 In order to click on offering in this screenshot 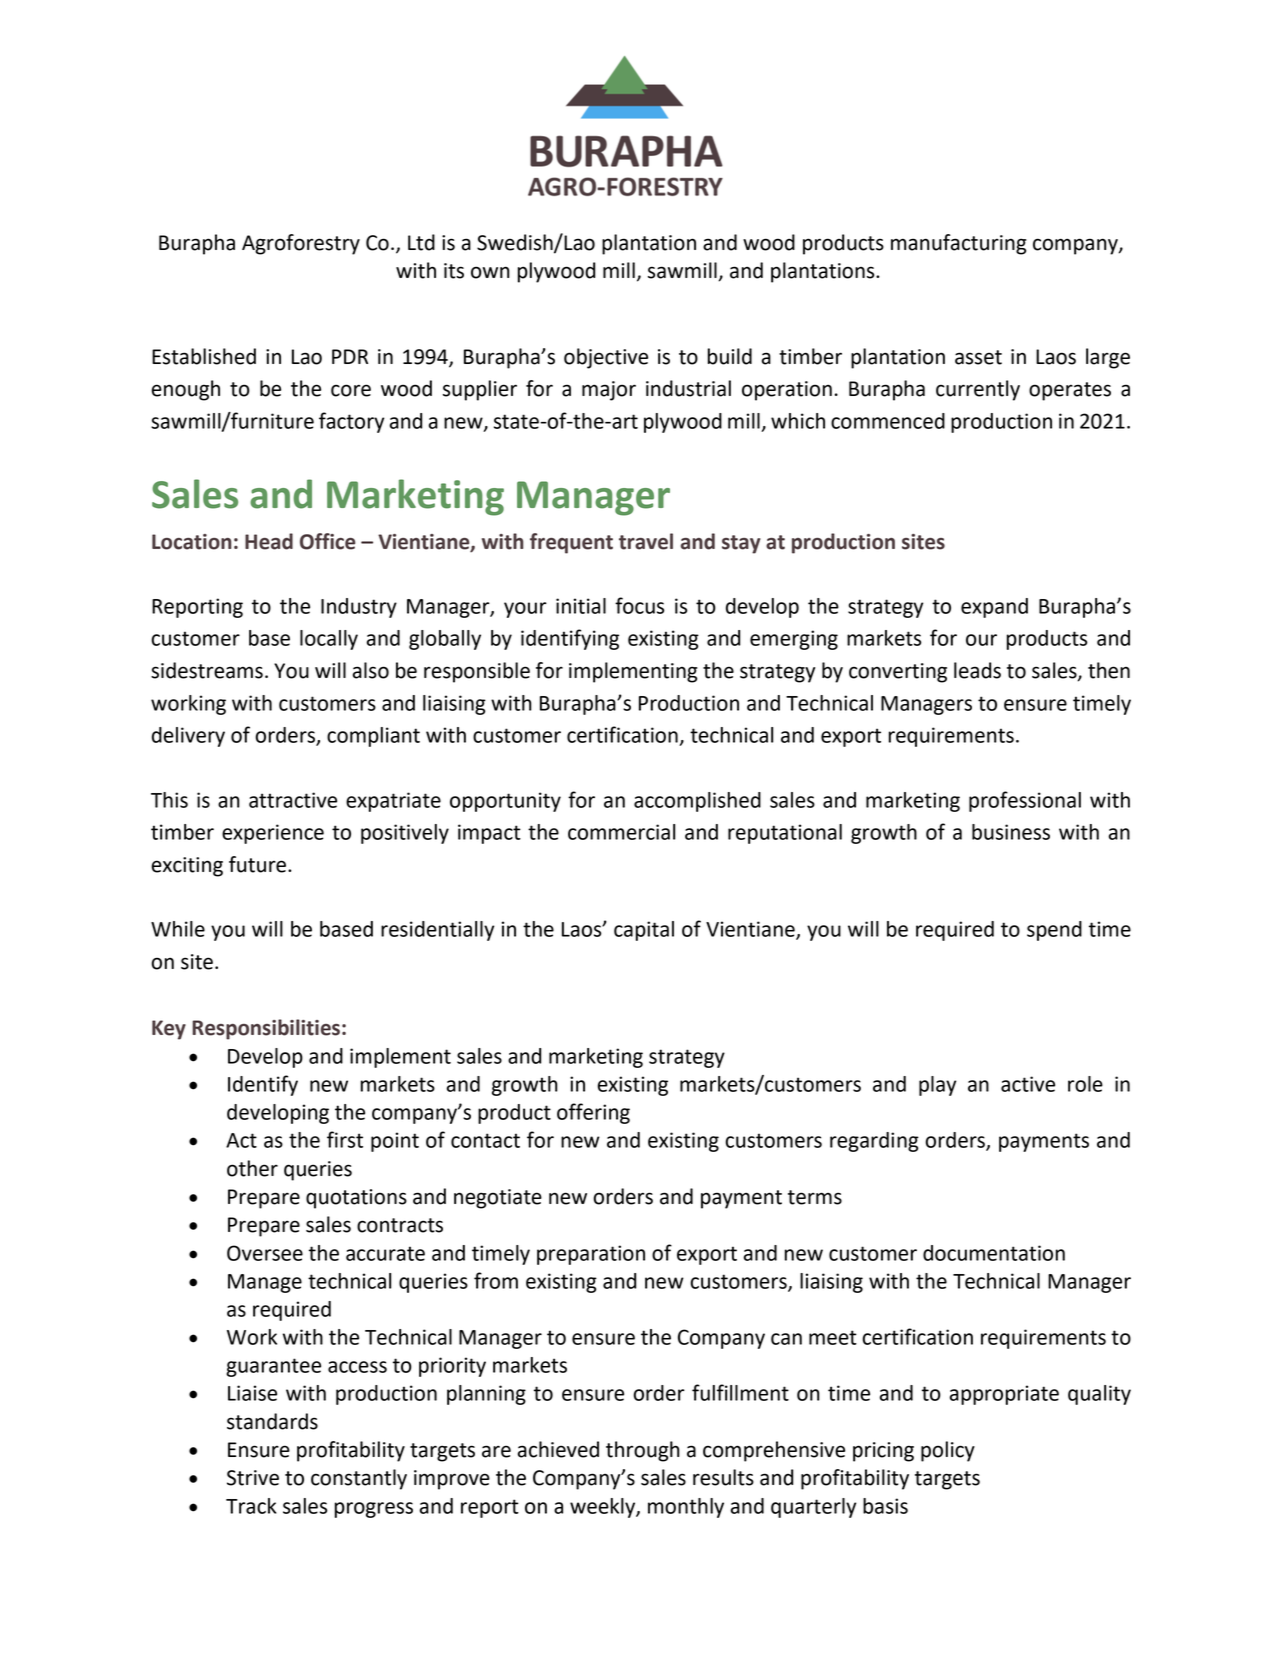, I will do `click(593, 1113)`.
